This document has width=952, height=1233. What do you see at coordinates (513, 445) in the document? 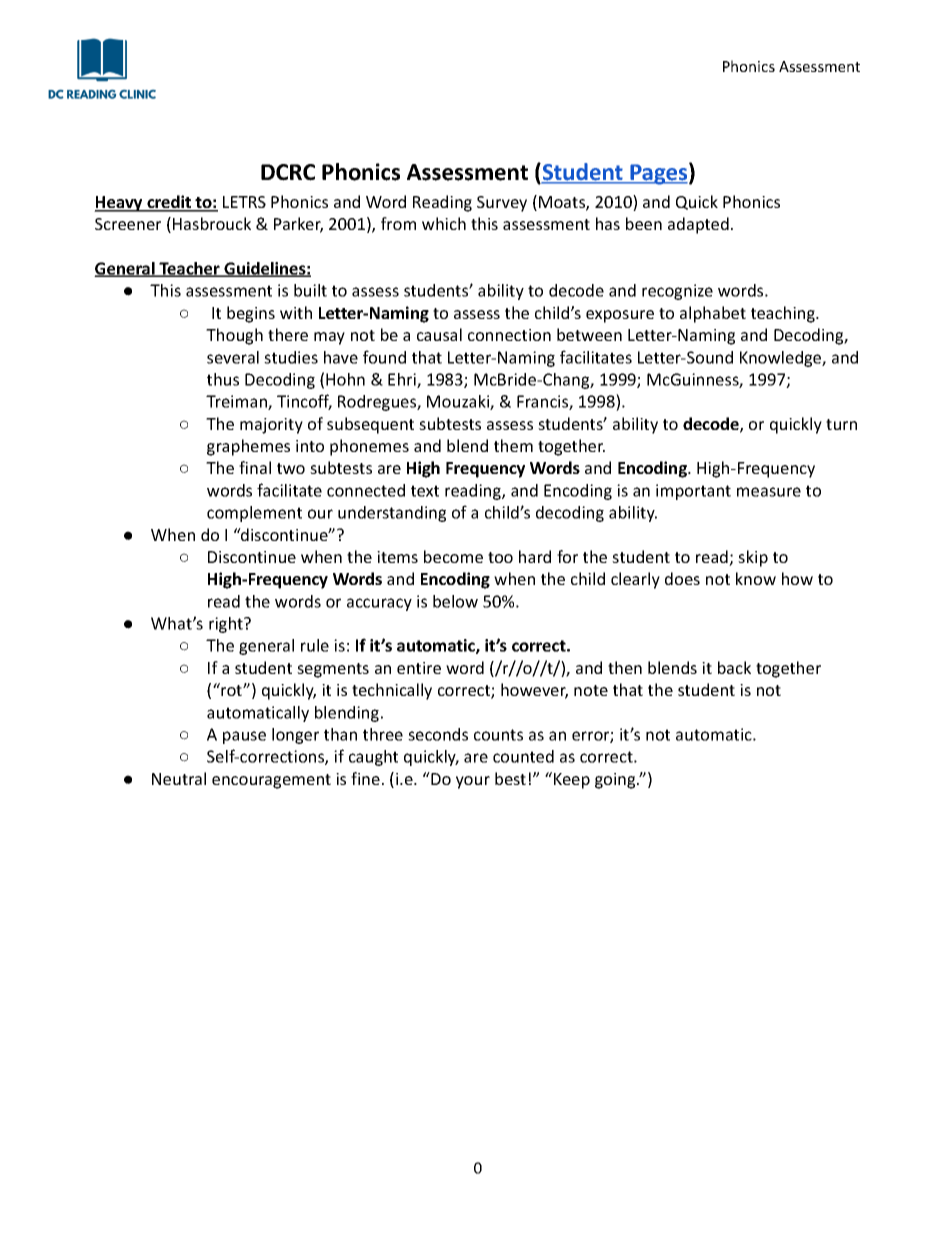
I see `them` at bounding box center [513, 445].
